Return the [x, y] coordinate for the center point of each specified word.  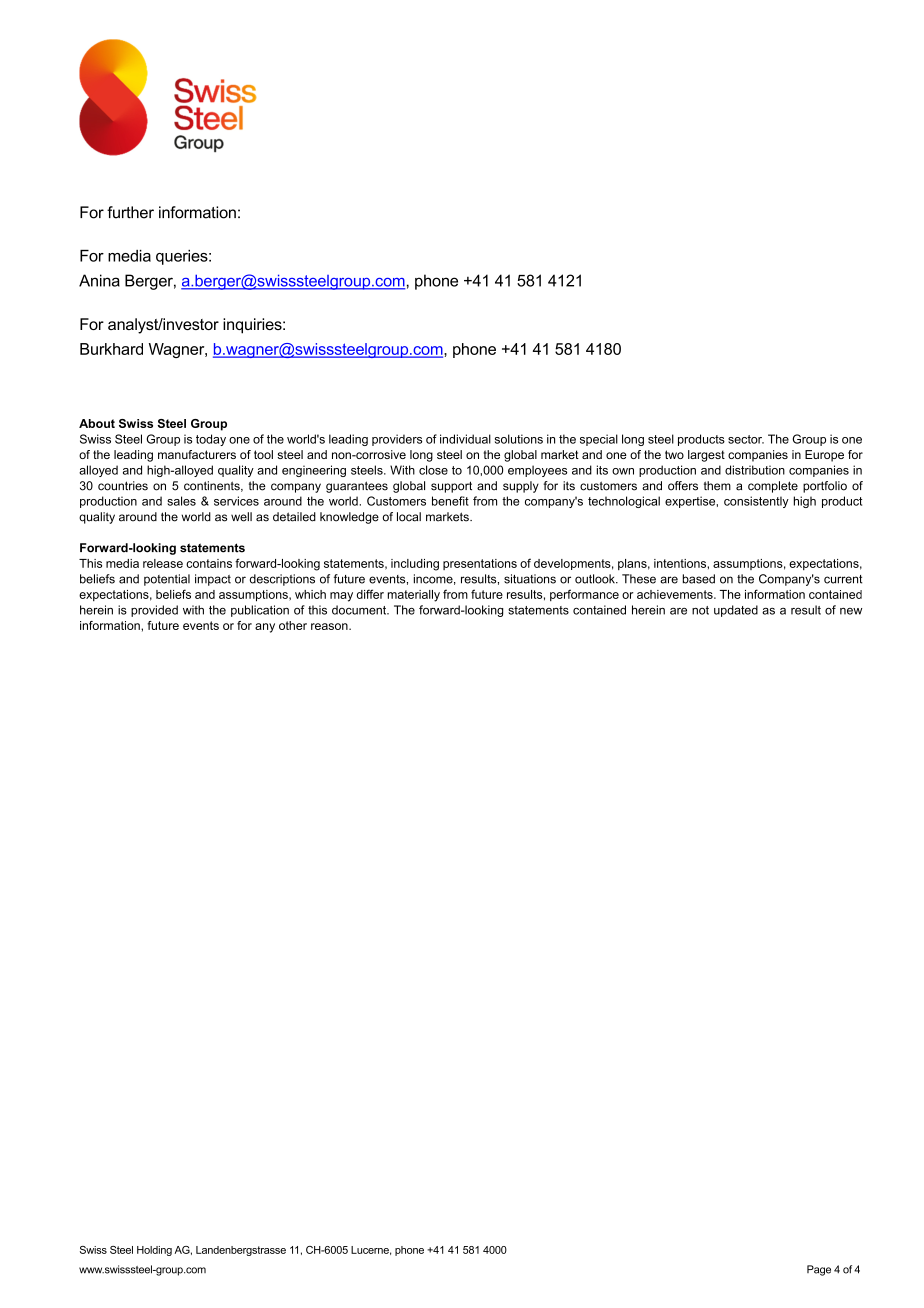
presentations [480, 564]
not [700, 610]
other [293, 625]
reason [330, 626]
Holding [154, 1251]
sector [746, 439]
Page [819, 1270]
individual [465, 439]
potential [167, 580]
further [130, 212]
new [851, 611]
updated [736, 611]
